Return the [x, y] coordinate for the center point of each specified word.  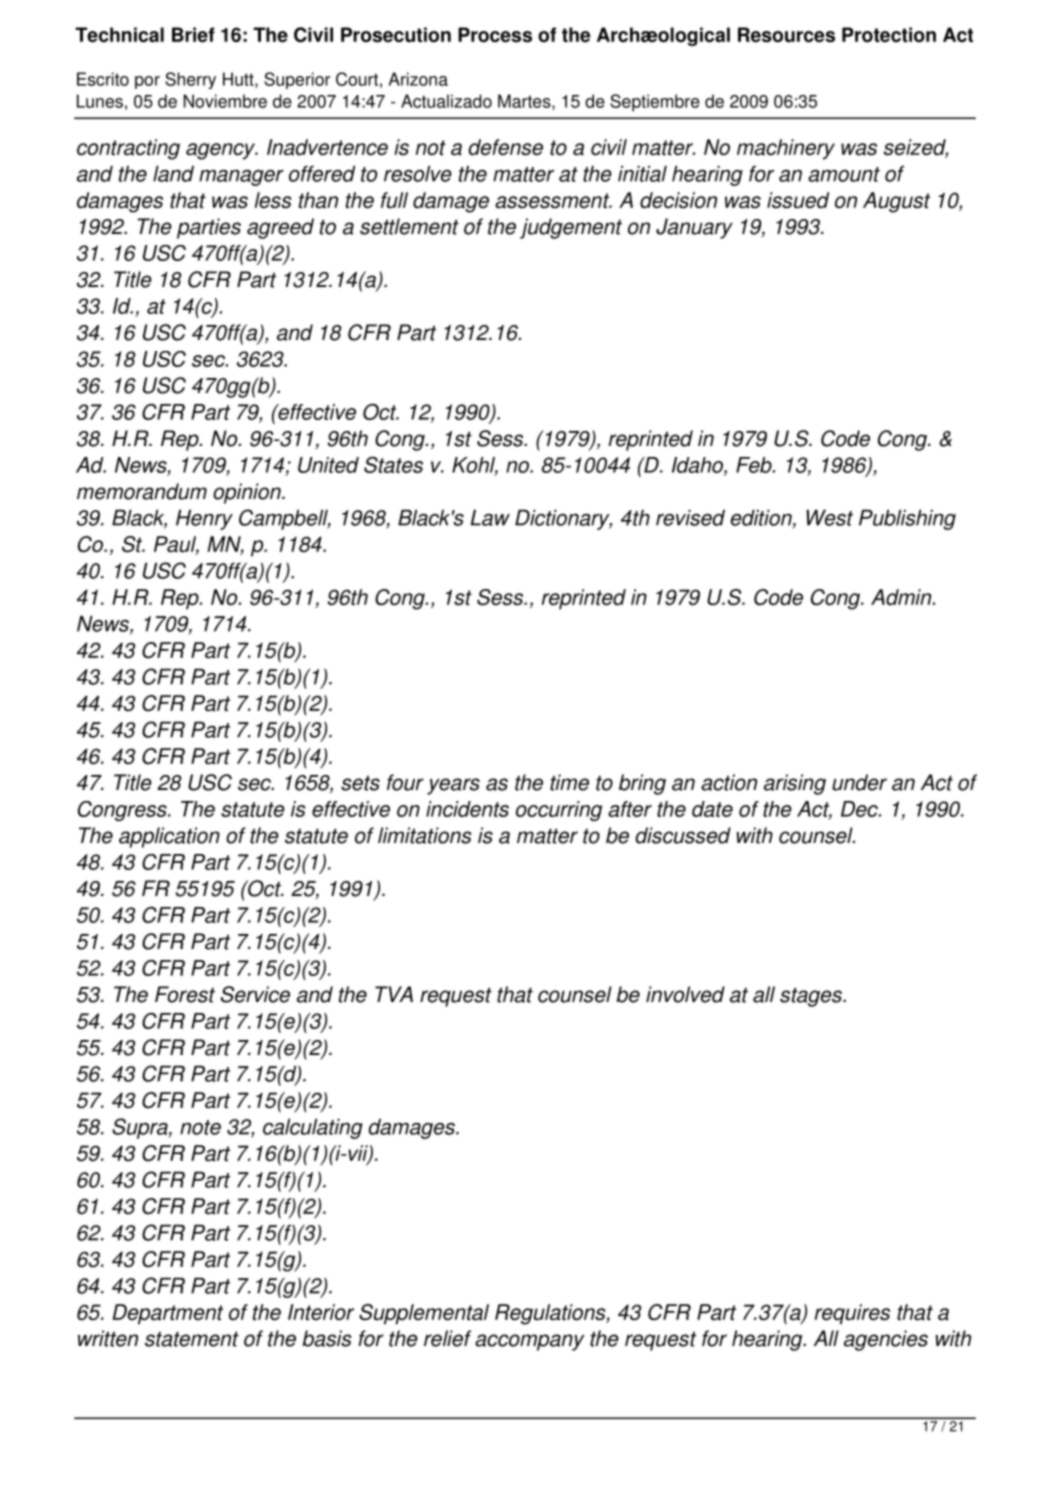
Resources [786, 35]
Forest [185, 994]
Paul [176, 545]
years [453, 786]
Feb [755, 465]
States [393, 465]
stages [812, 997]
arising [795, 784]
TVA [394, 994]
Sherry [190, 80]
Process [495, 35]
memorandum [142, 491]
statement [192, 1339]
